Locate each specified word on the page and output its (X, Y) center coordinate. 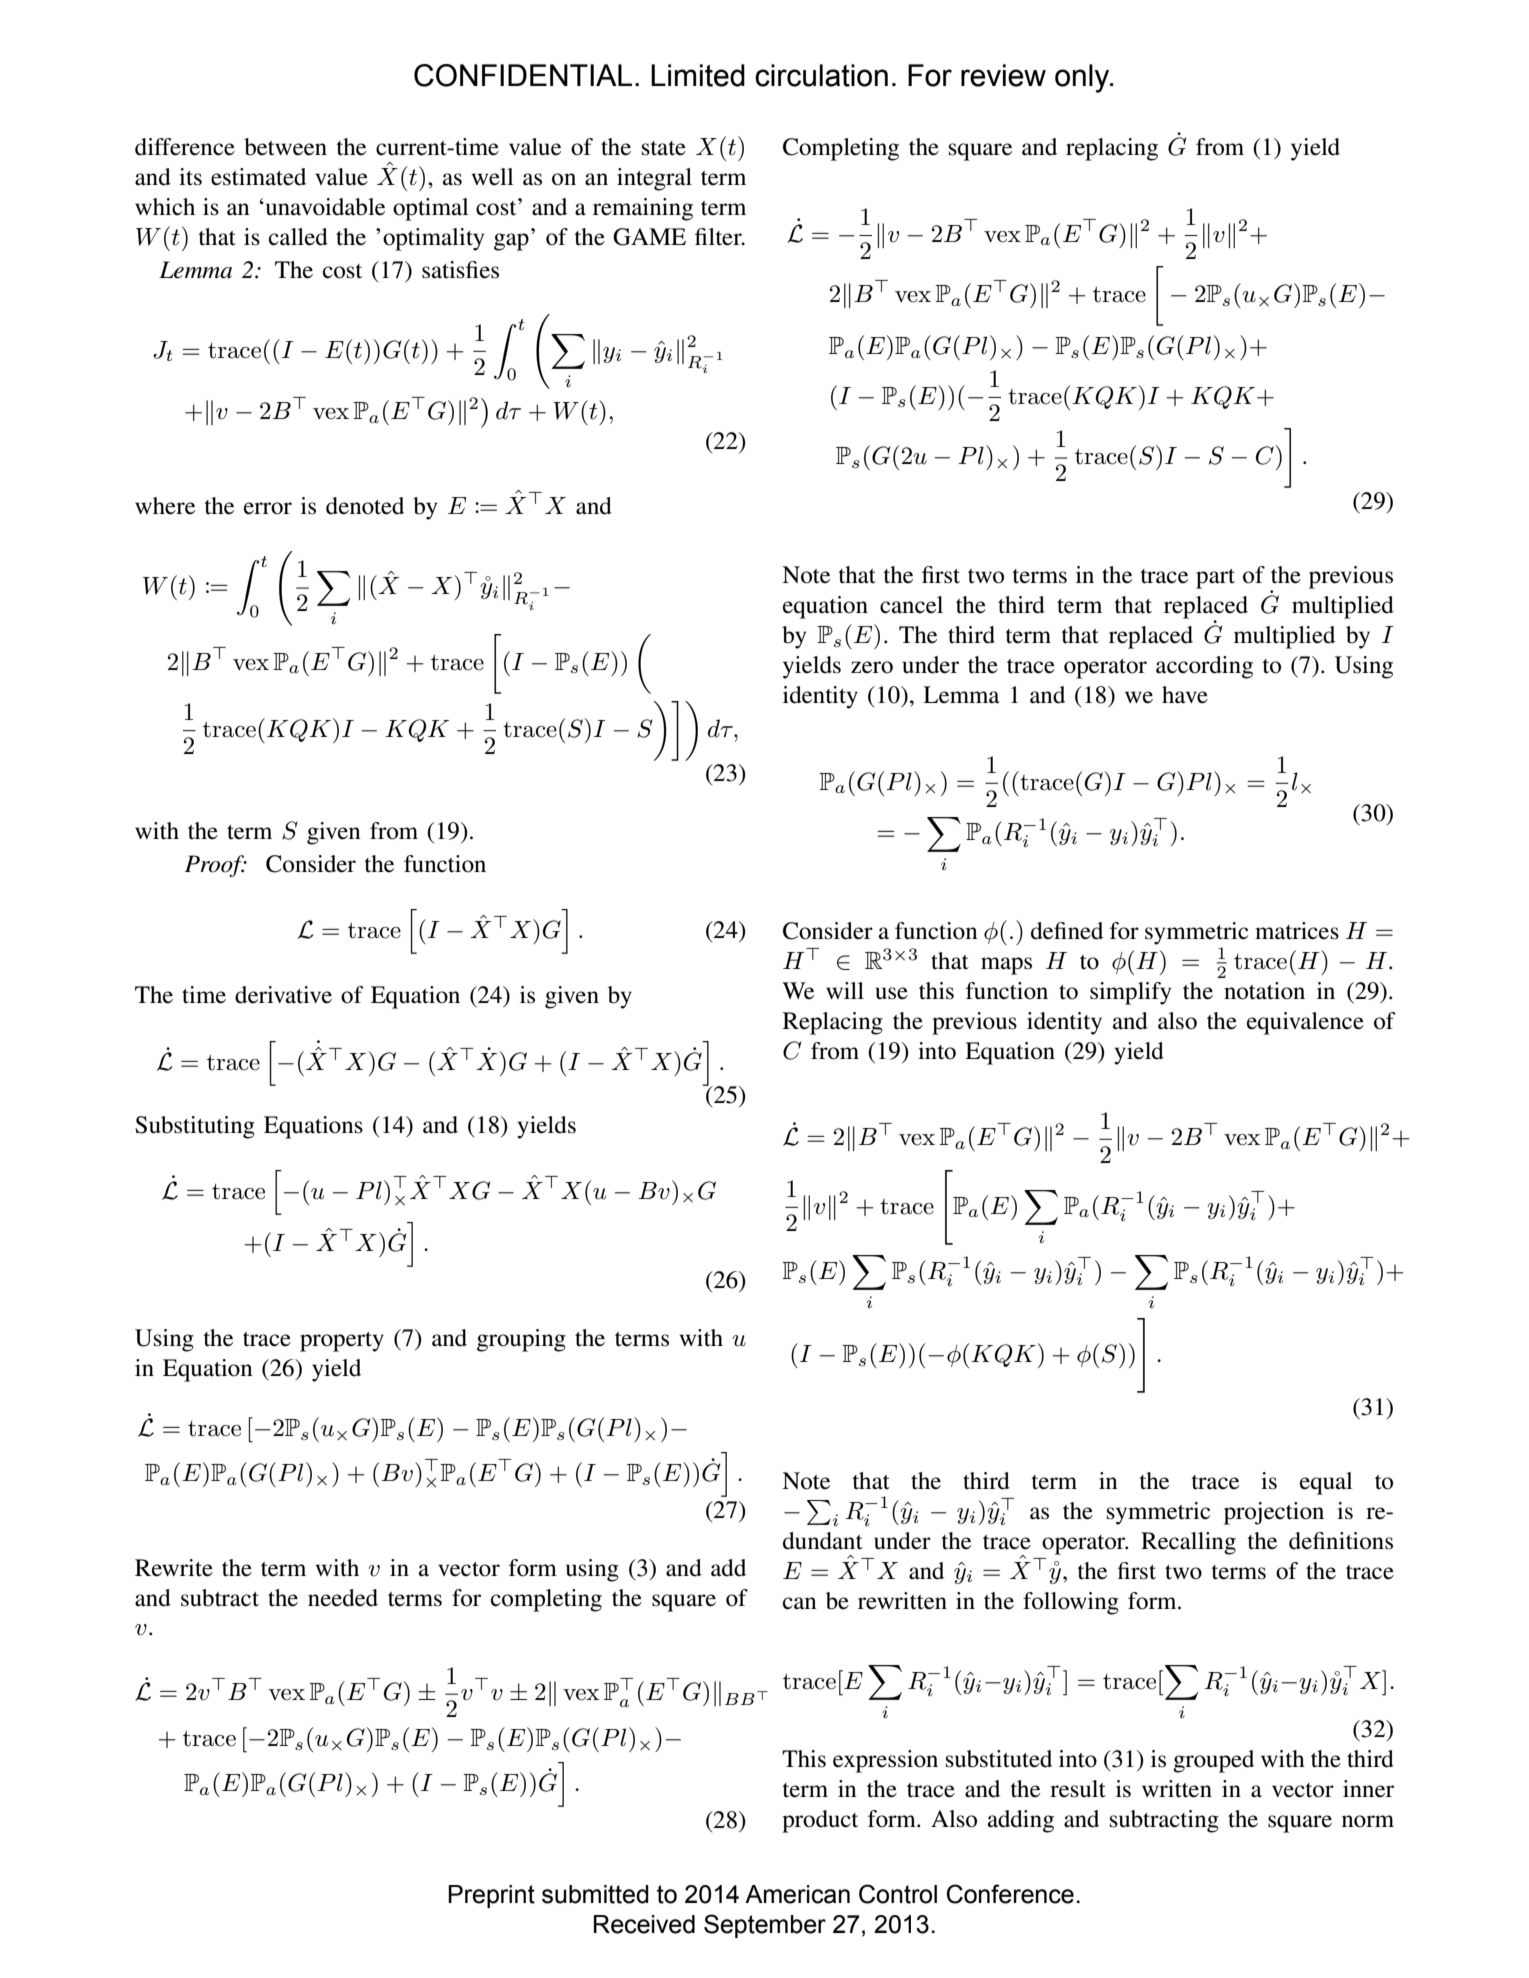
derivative (283, 995)
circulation (821, 75)
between (285, 147)
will (845, 990)
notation (1264, 991)
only (1083, 78)
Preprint (491, 1896)
